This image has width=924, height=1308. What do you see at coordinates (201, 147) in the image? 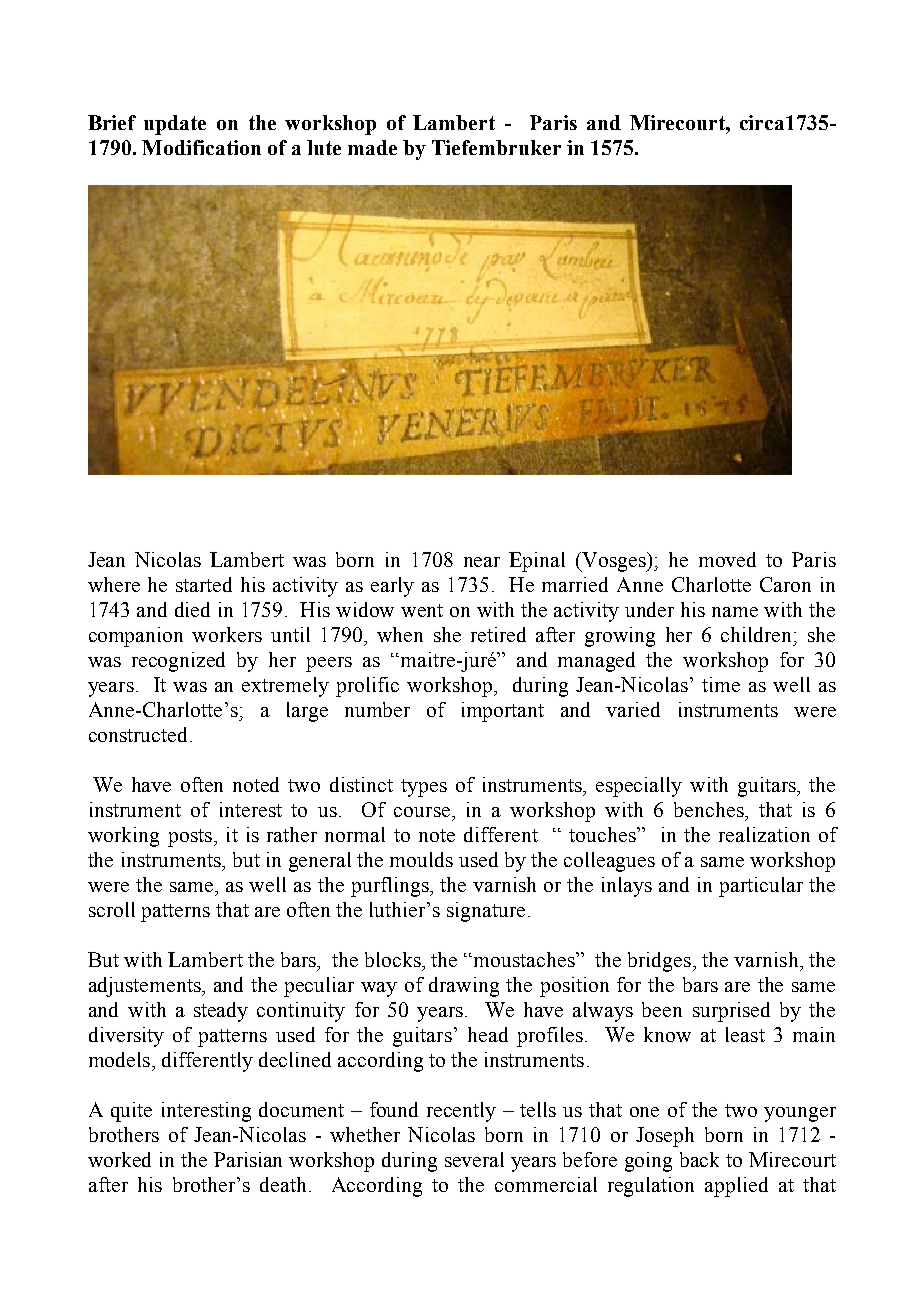
I see `Modification` at bounding box center [201, 147].
